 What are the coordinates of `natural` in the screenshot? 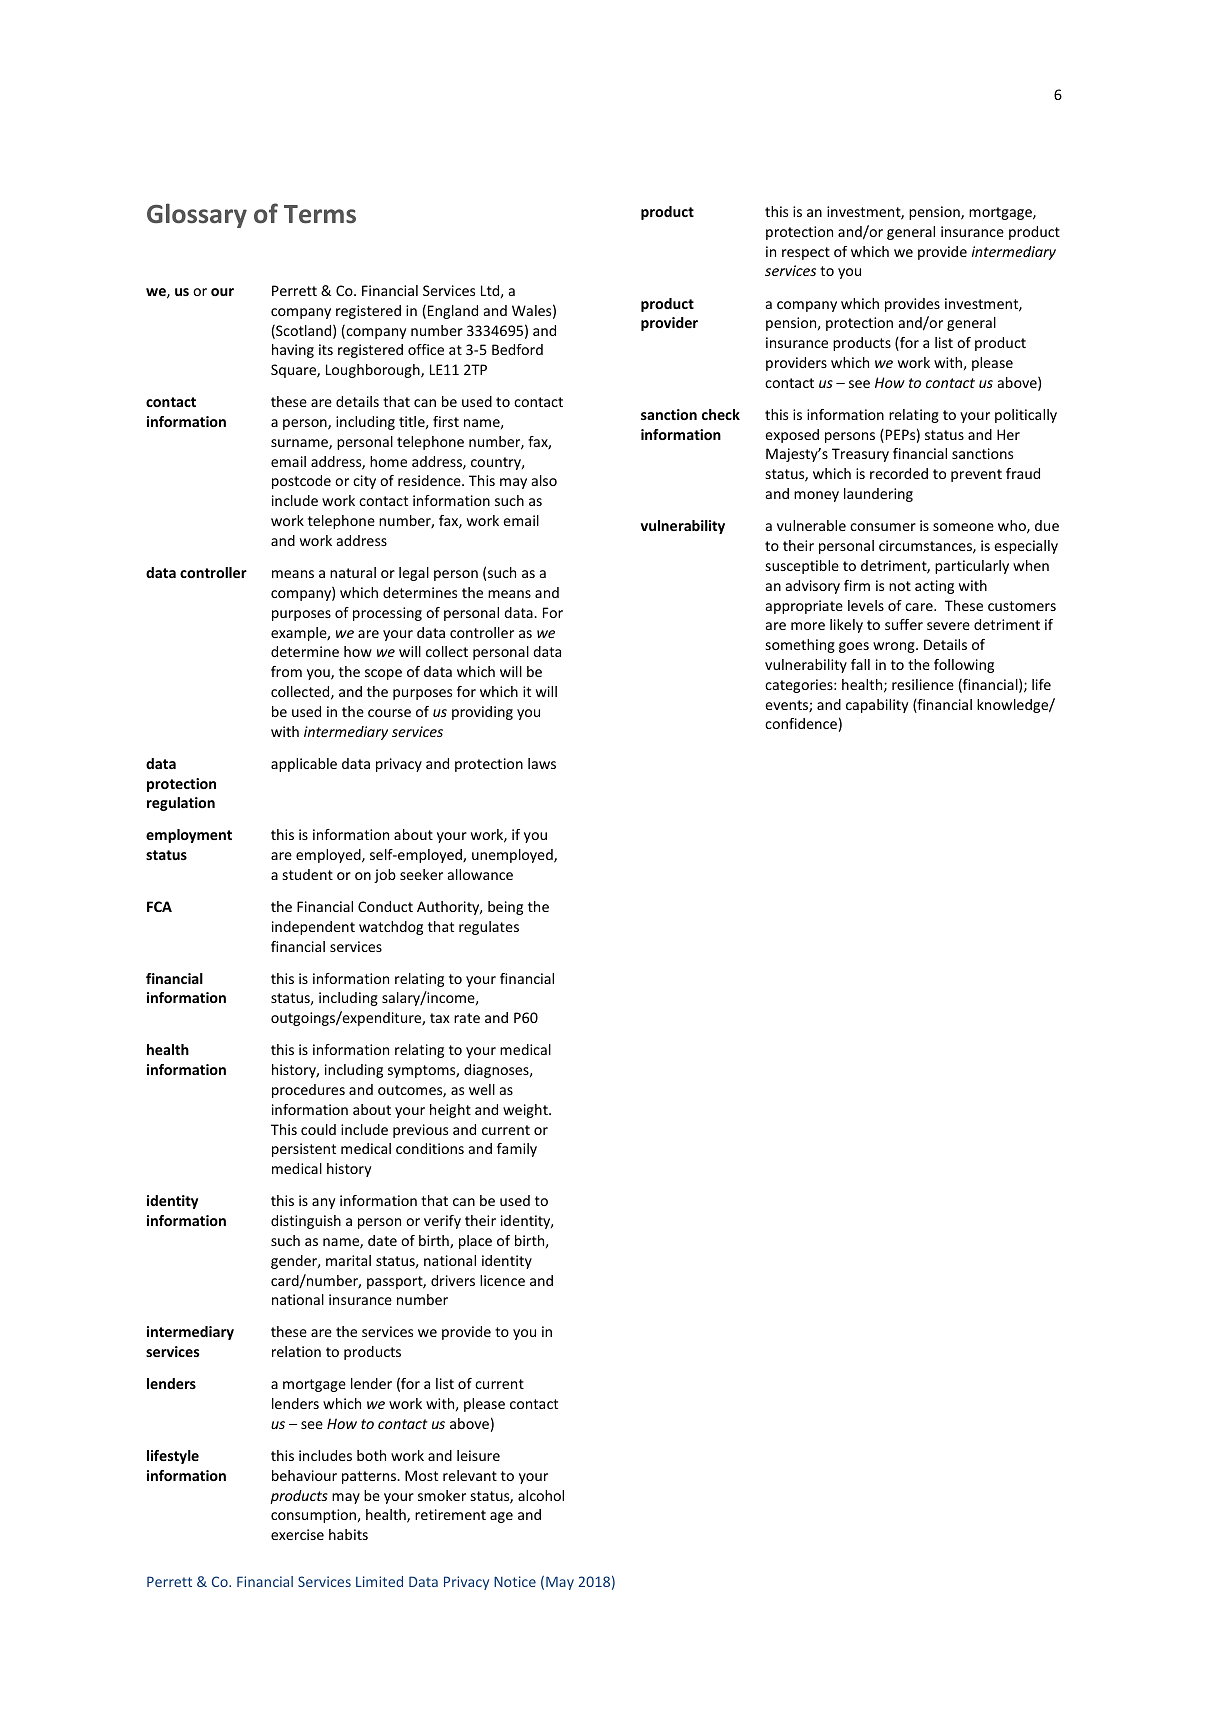 It's located at (353, 572).
